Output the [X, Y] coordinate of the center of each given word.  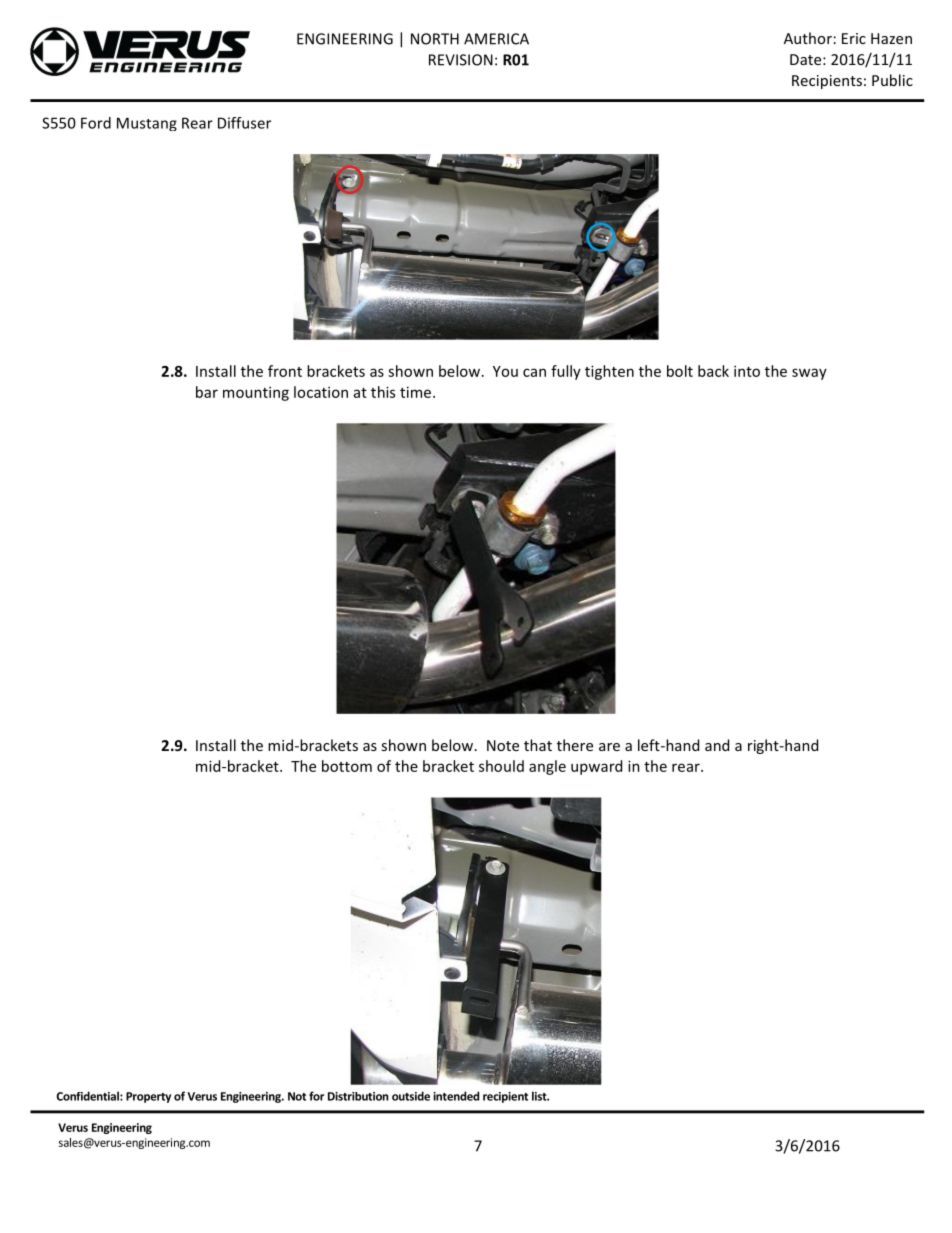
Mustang [147, 124]
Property [148, 1097]
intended [456, 1096]
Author [808, 38]
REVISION [461, 60]
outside [411, 1096]
